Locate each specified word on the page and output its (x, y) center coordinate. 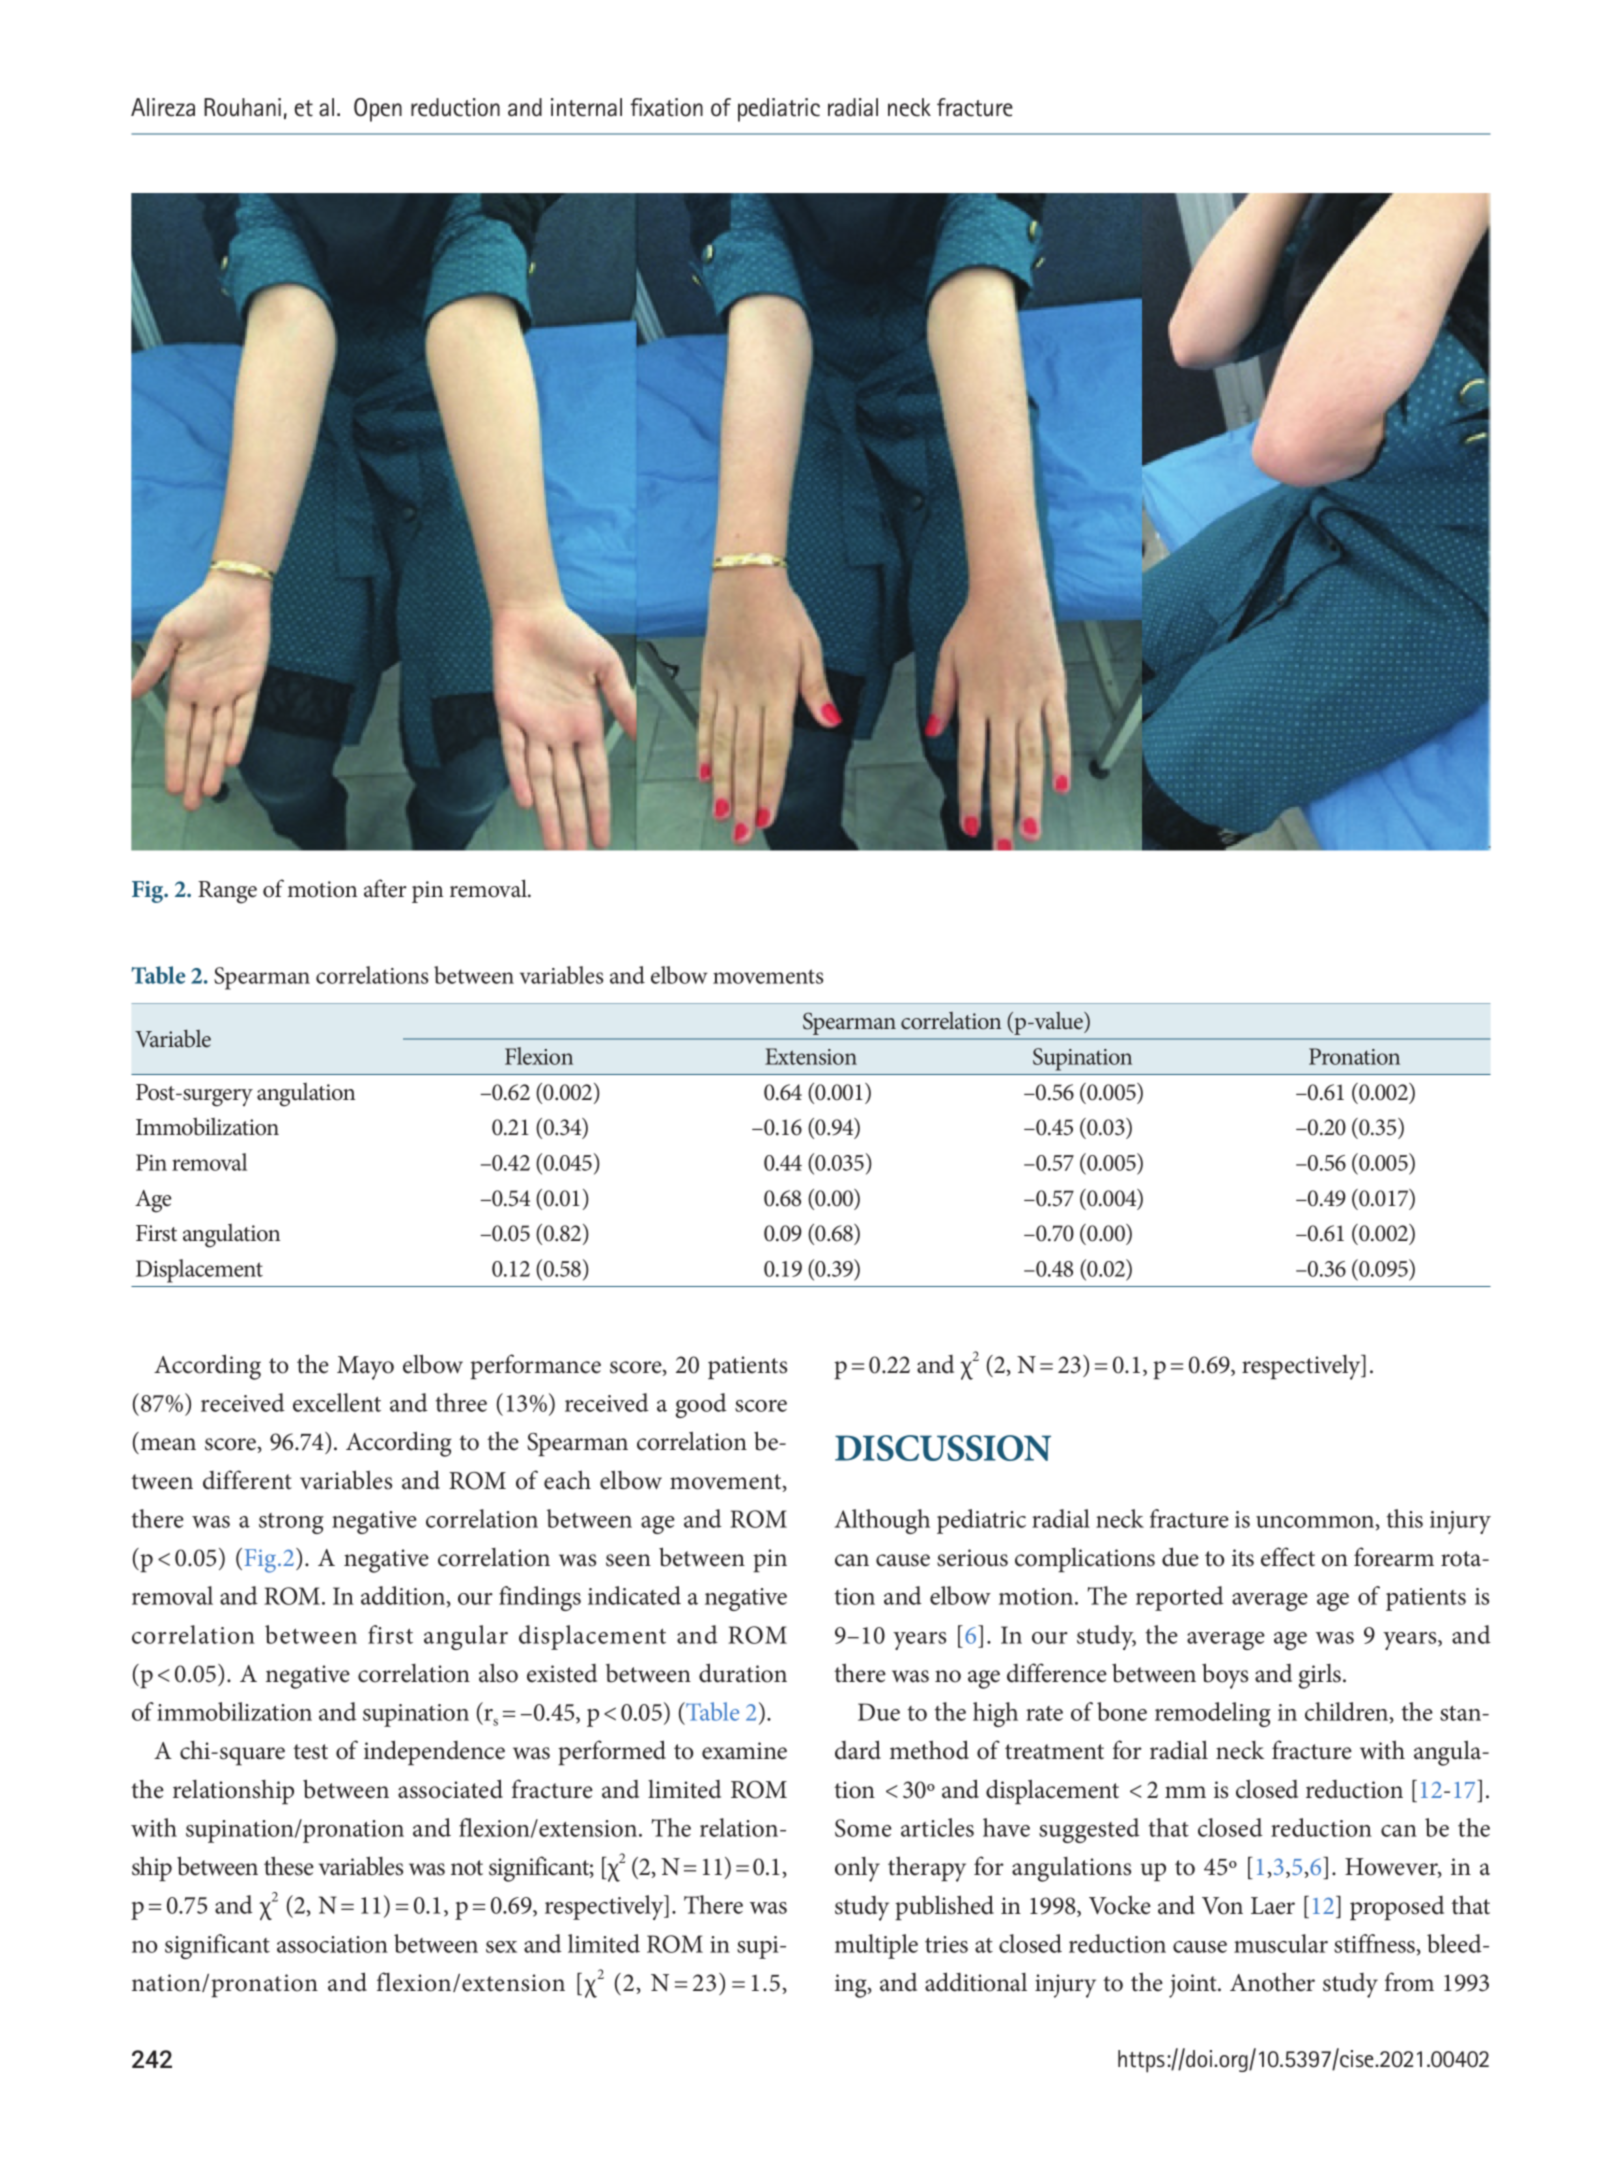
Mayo (365, 1368)
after (385, 888)
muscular (1281, 1943)
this (1405, 1518)
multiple (876, 1946)
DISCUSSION (943, 1448)
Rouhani (242, 107)
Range (227, 892)
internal (586, 107)
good (701, 1405)
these (289, 1866)
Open (378, 110)
